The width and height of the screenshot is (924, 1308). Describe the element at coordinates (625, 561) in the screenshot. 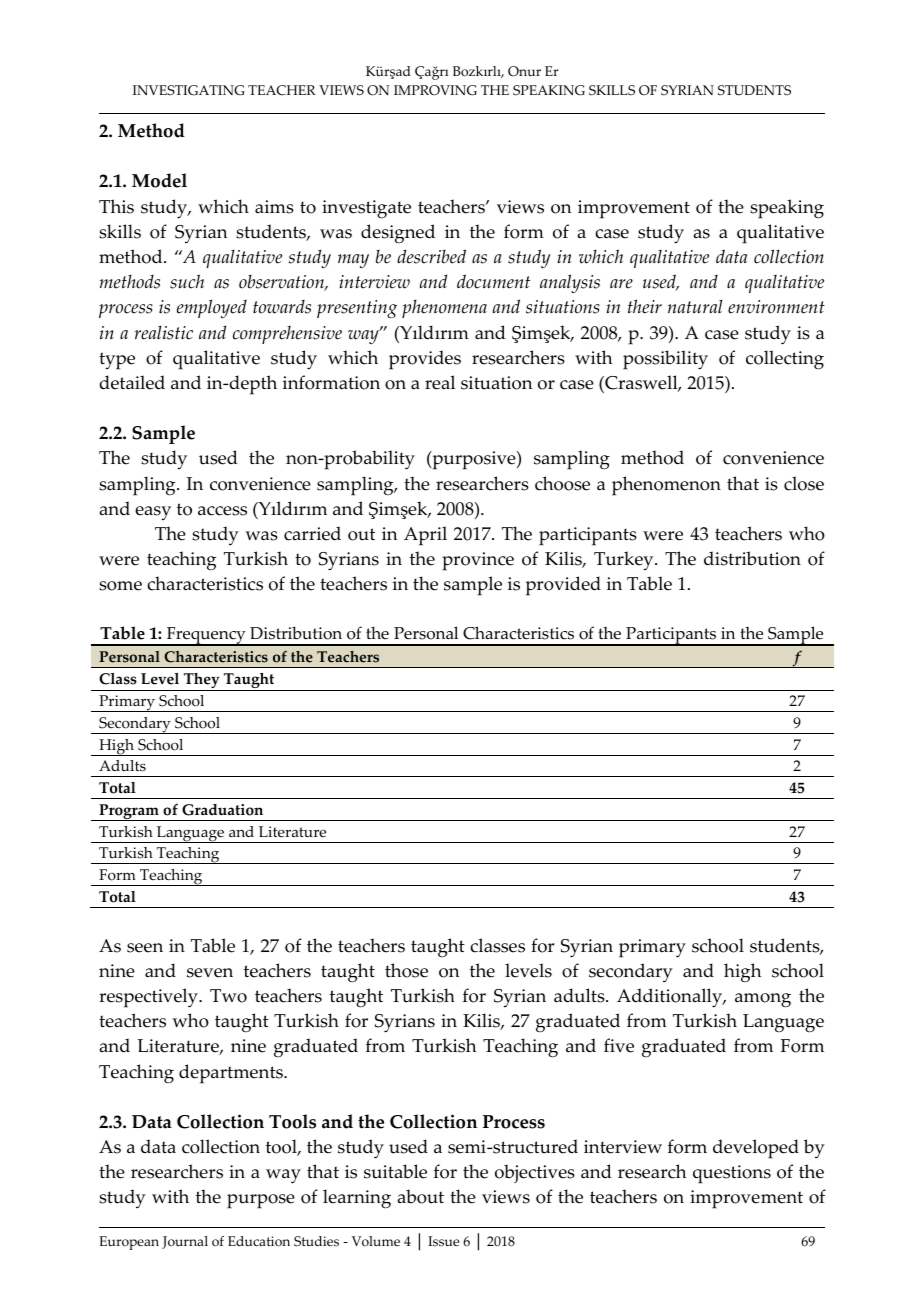

I see `Turkey` at that location.
